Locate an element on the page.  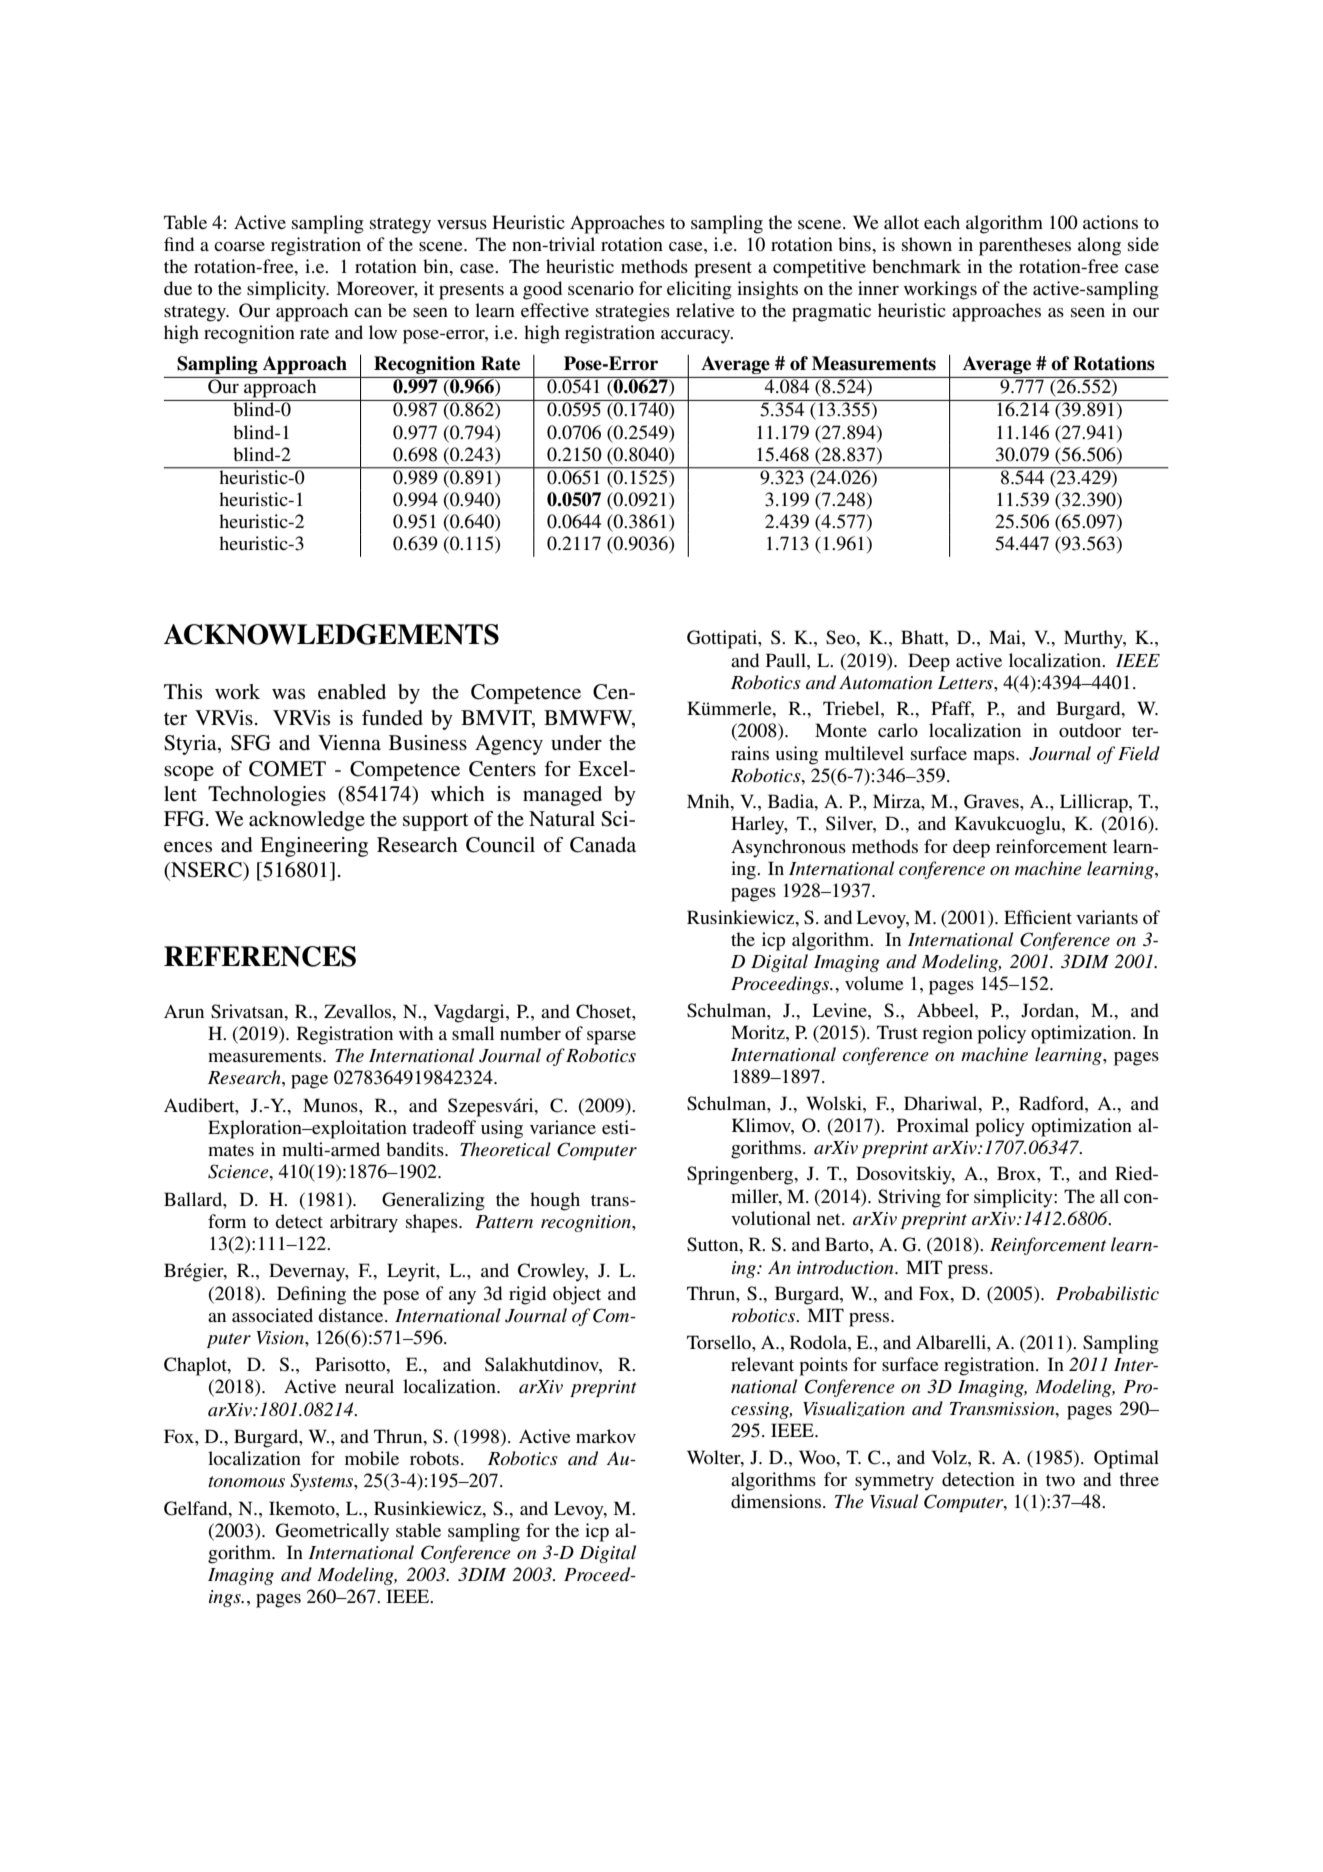
eliciting is located at coordinates (699, 290).
